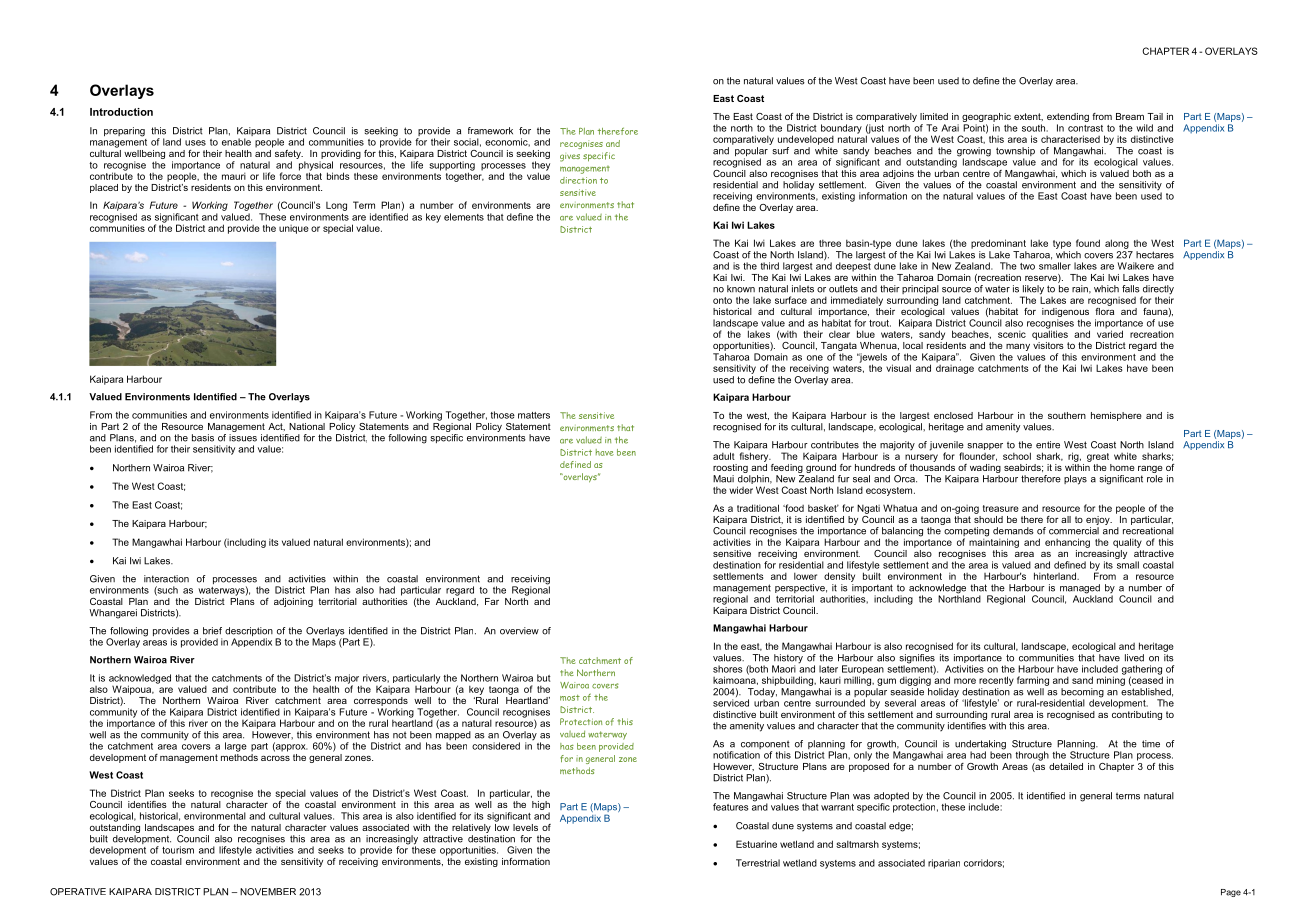 This screenshot has width=1308, height=924. Describe the element at coordinates (203, 438) in the screenshot. I see `basis` at that location.
